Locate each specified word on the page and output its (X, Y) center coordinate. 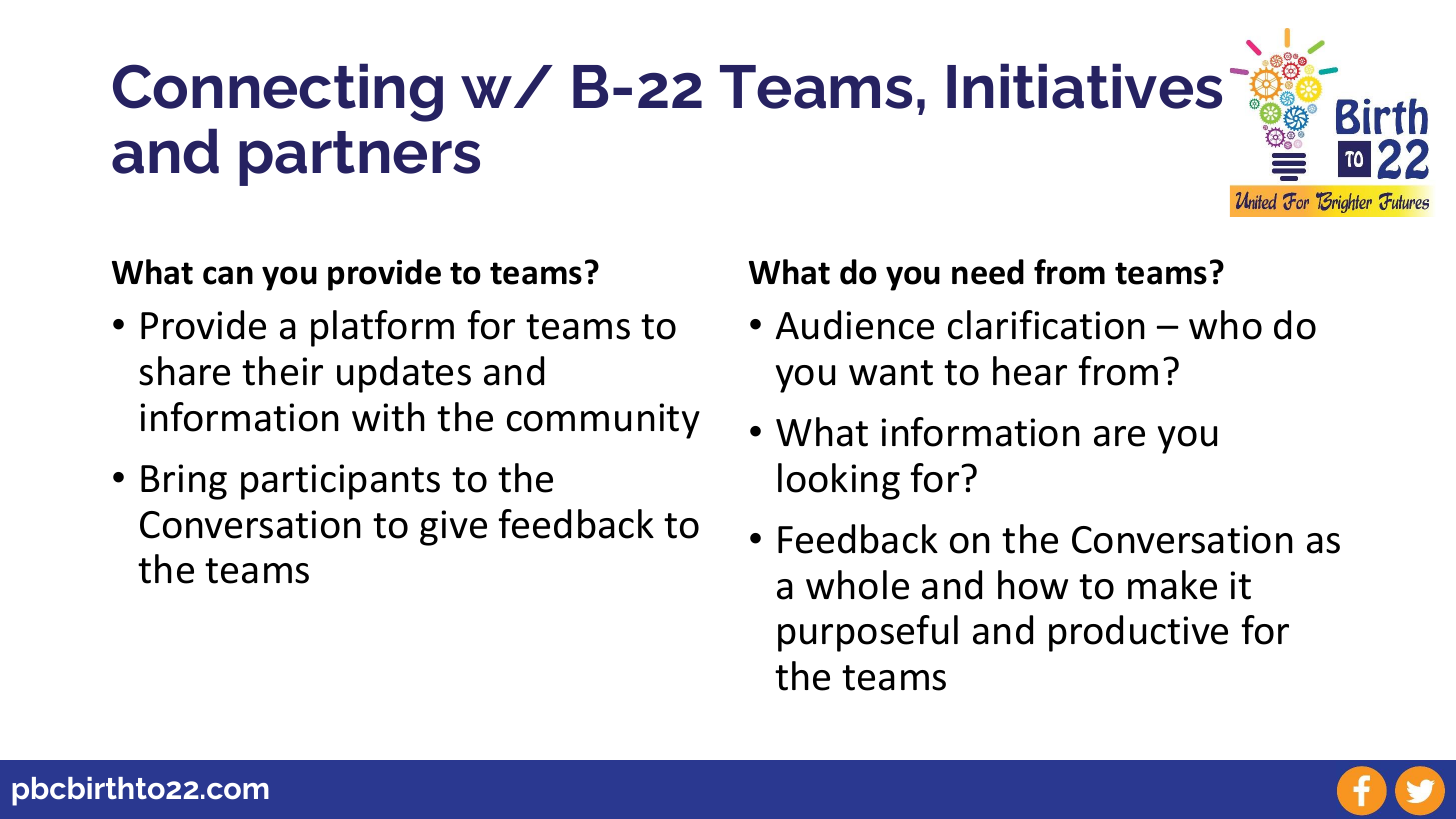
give (453, 528)
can (228, 275)
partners (359, 158)
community (603, 421)
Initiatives (1084, 86)
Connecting (278, 92)
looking (839, 481)
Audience (855, 325)
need (988, 272)
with (388, 417)
